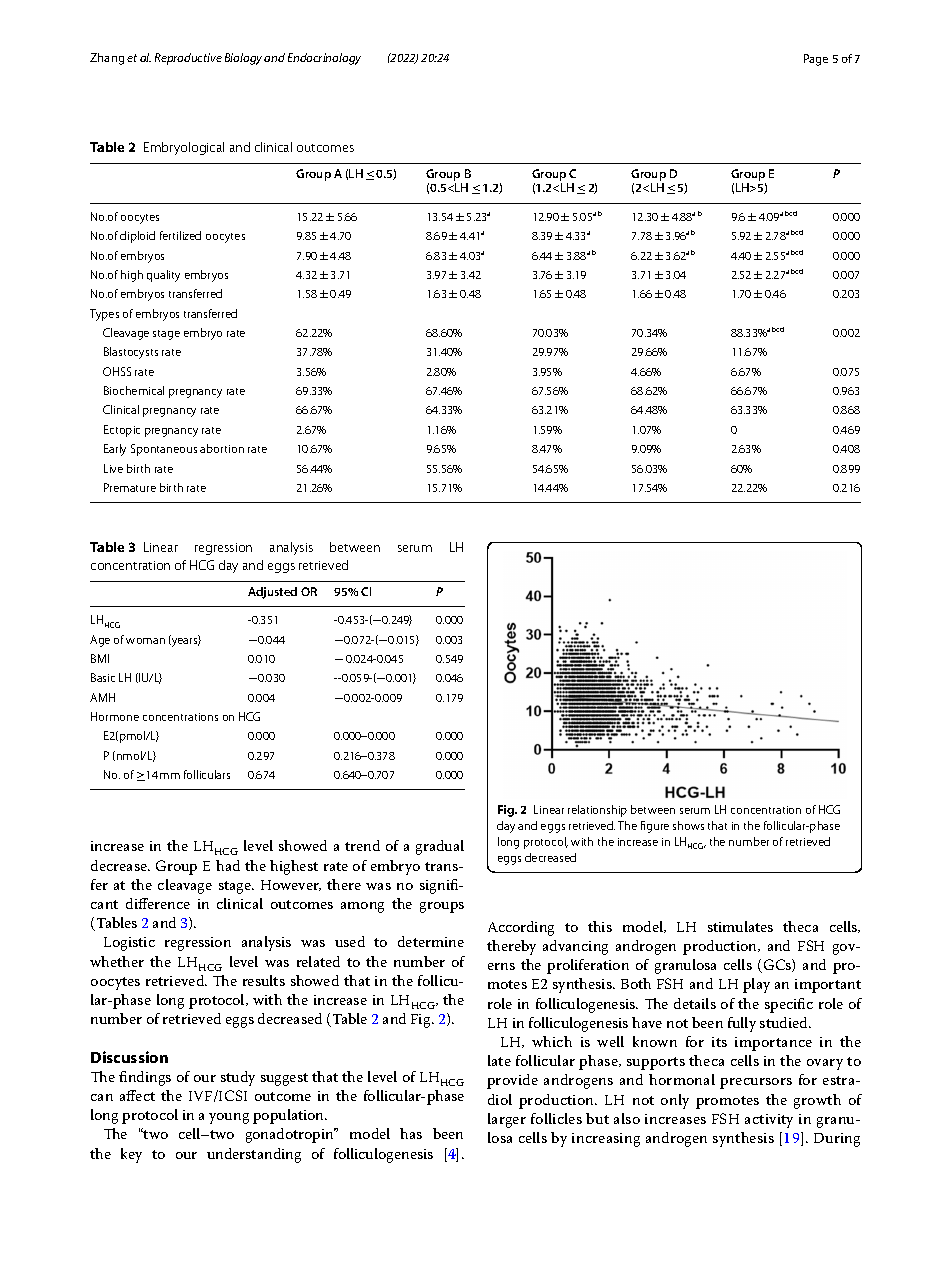 The width and height of the screenshot is (952, 1265). Describe the element at coordinates (688, 825) in the screenshot. I see `shows` at that location.
